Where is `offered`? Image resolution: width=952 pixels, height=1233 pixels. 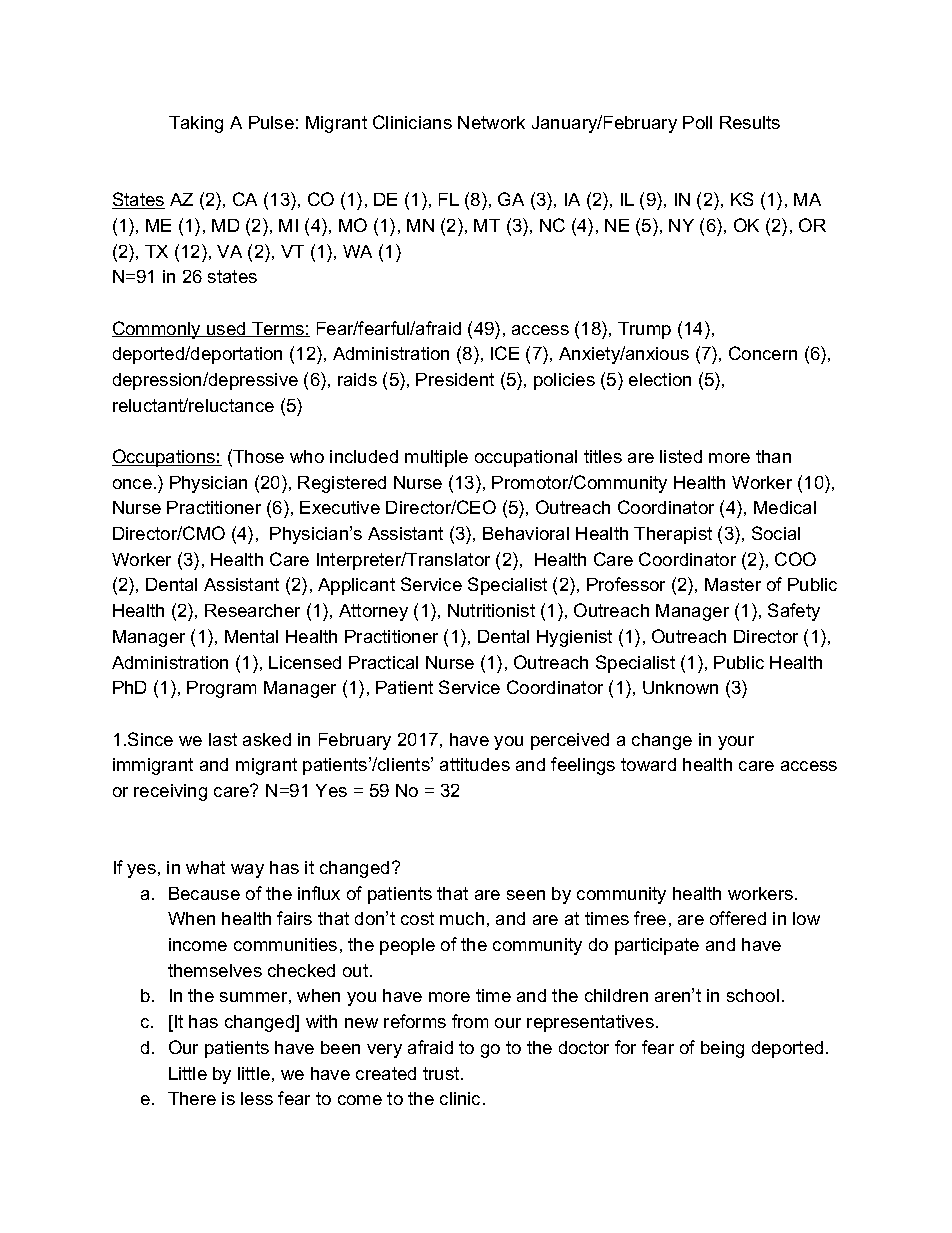
offered is located at coordinates (738, 918).
